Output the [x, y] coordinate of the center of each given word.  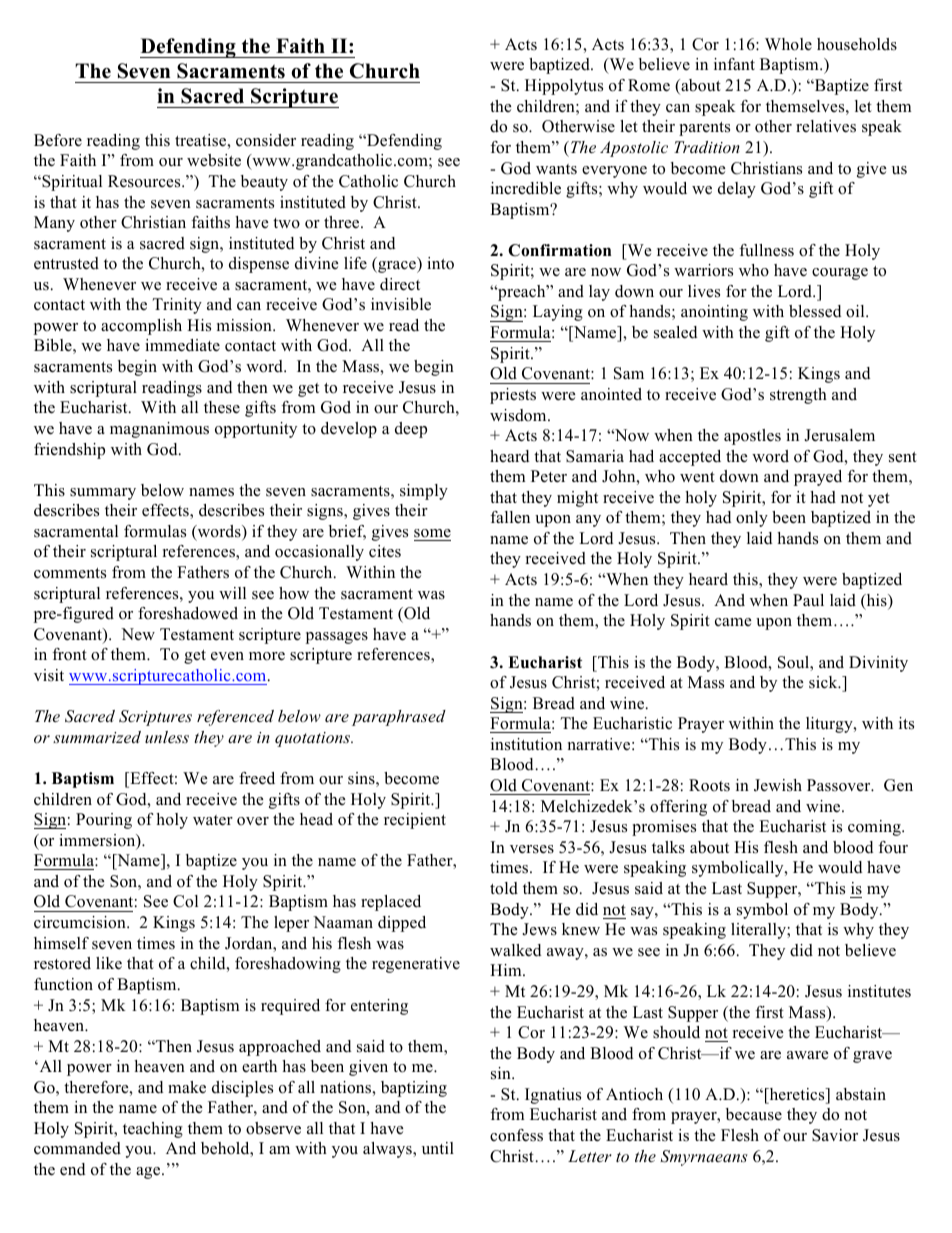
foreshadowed [188, 613]
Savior [835, 1135]
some [432, 533]
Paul [808, 600]
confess [516, 1135]
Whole [788, 44]
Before [58, 140]
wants [556, 169]
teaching [153, 1130]
